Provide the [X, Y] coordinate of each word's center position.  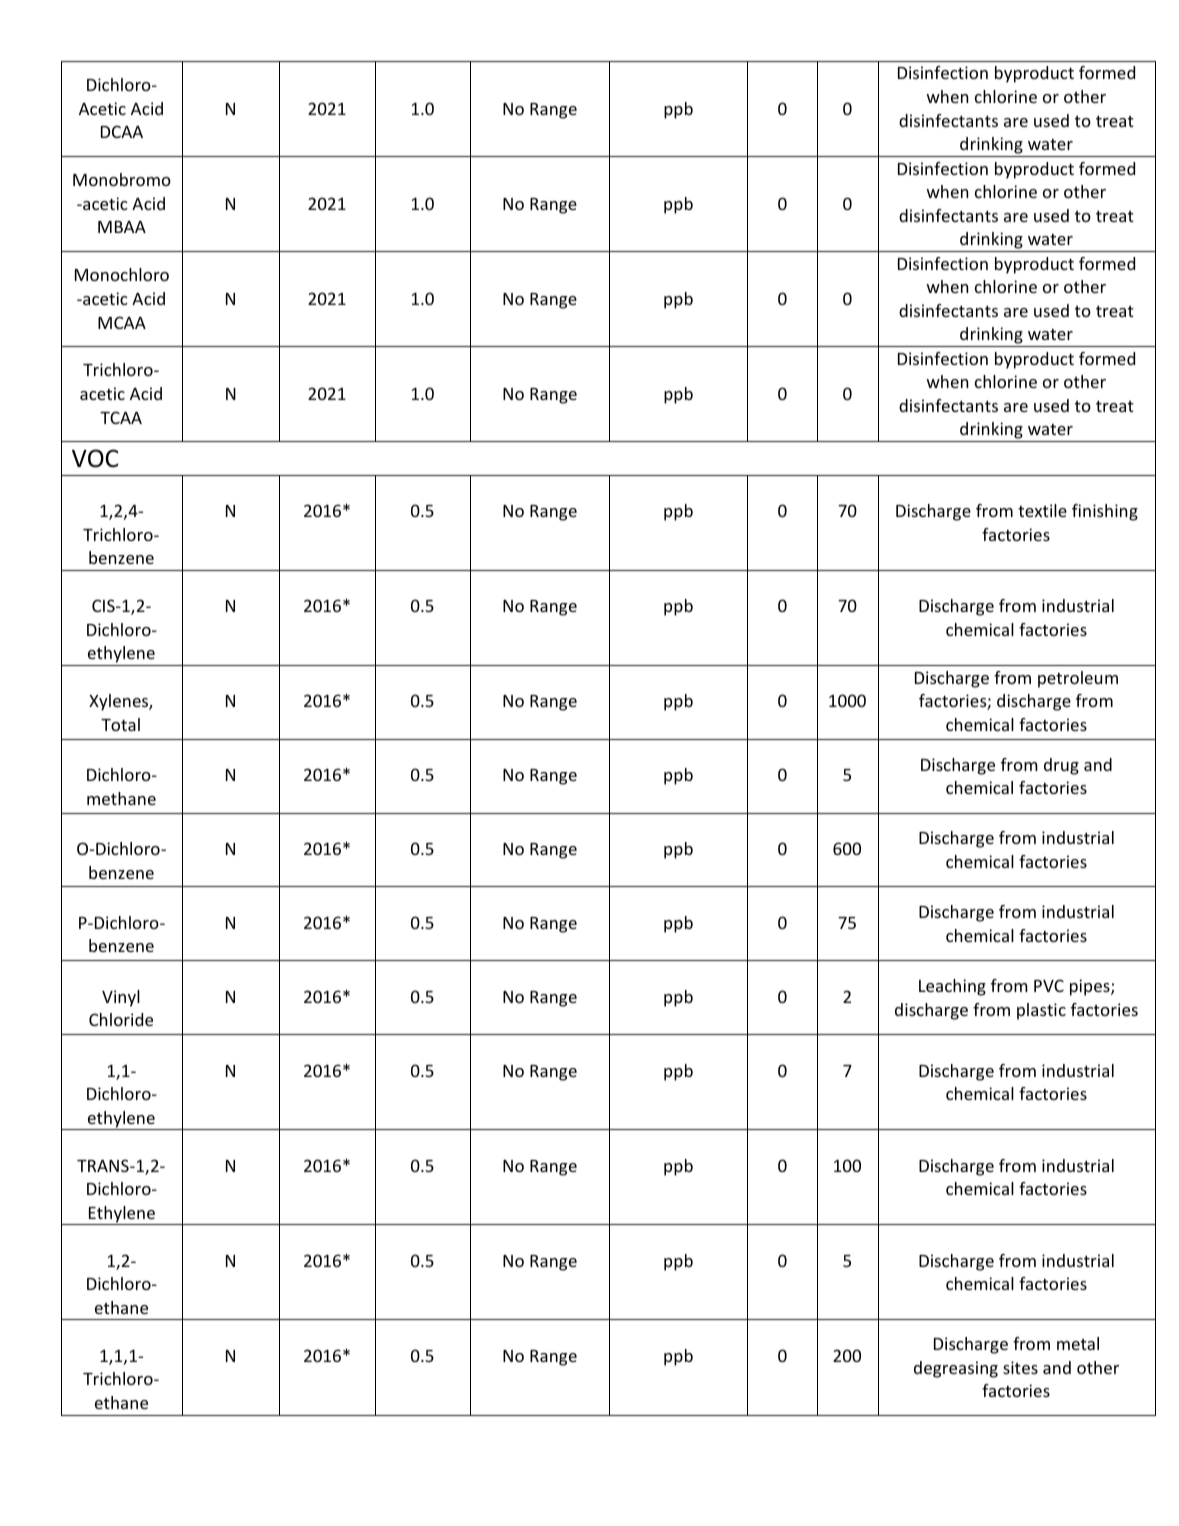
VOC [95, 458]
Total [120, 724]
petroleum [1078, 679]
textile [1042, 510]
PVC [1049, 985]
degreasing [956, 1369]
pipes [1091, 987]
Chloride [121, 1019]
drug [1061, 766]
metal [1078, 1343]
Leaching [952, 987]
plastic [1041, 1011]
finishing [1105, 512]
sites [1020, 1367]
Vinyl [121, 998]
